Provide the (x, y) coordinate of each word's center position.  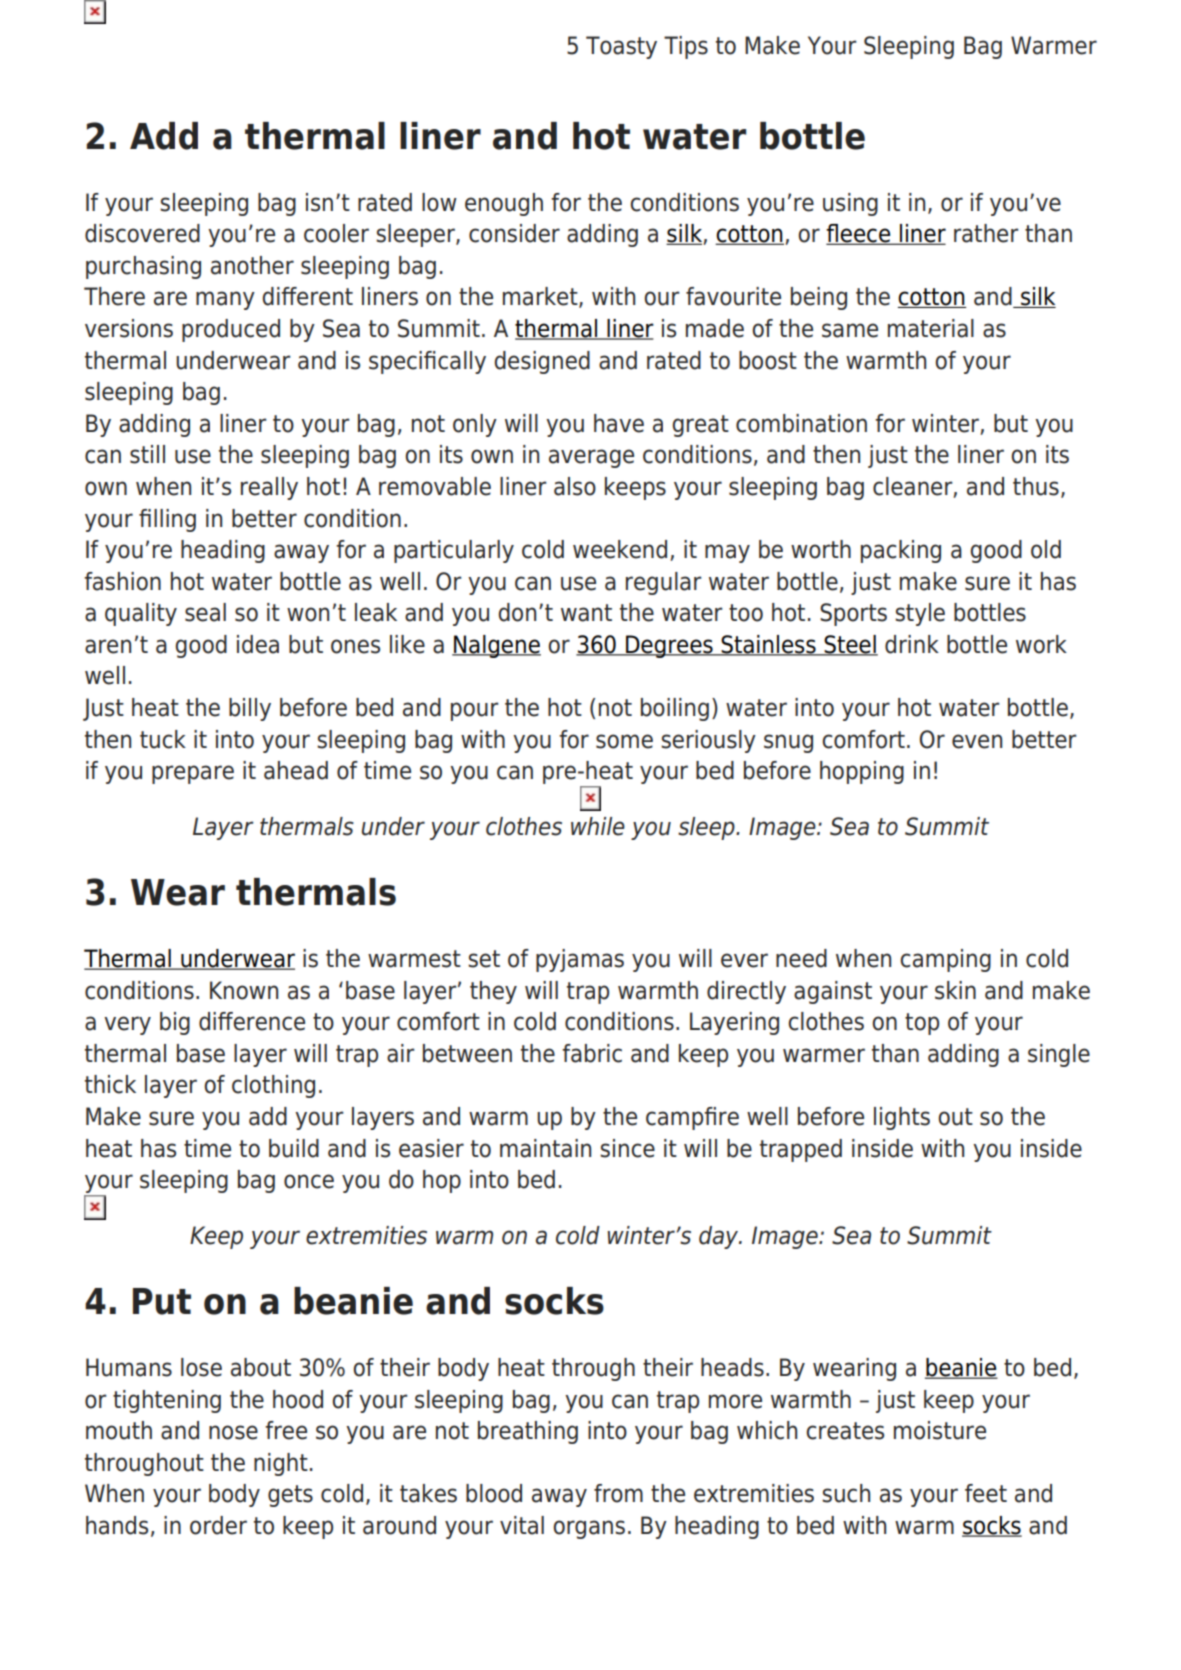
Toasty (621, 47)
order (218, 1525)
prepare (193, 774)
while (598, 826)
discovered (142, 233)
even (977, 741)
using (850, 204)
